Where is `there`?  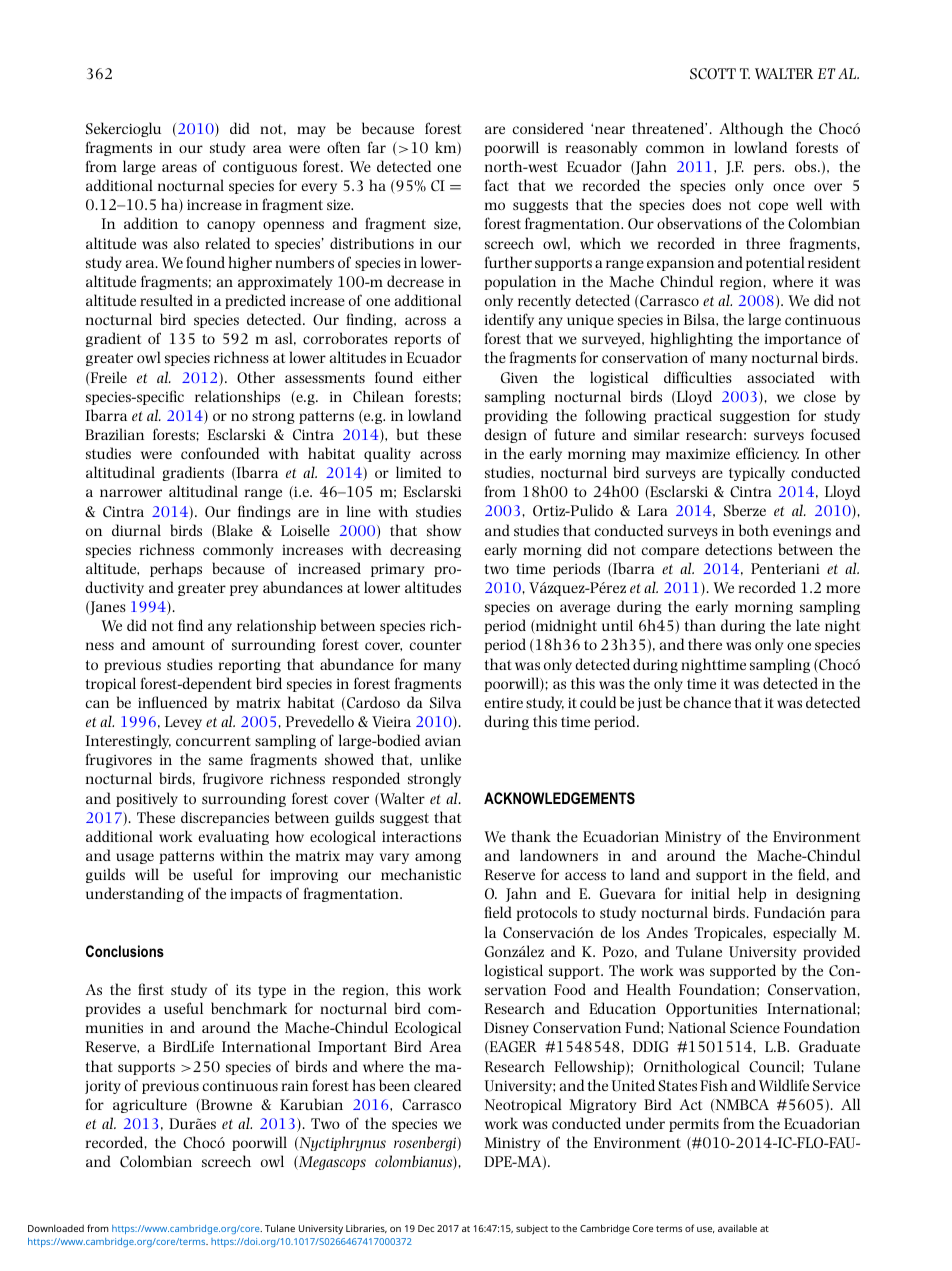
there is located at coordinates (705, 644).
